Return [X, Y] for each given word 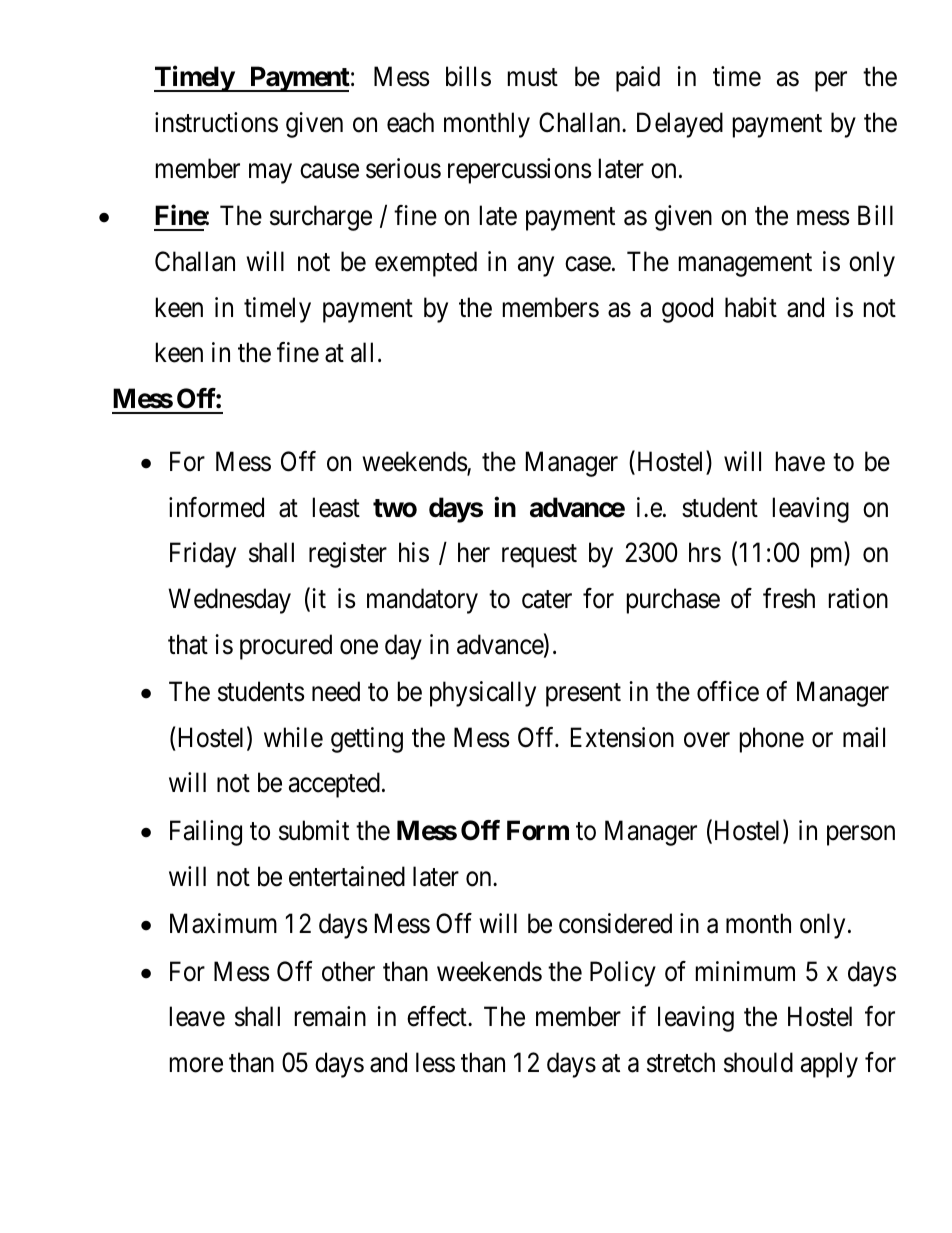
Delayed [680, 125]
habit [751, 307]
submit [314, 830]
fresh [789, 598]
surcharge [321, 218]
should [758, 1062]
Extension [622, 737]
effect [438, 1016]
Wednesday [229, 601]
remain [330, 1016]
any [536, 267]
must [533, 78]
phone [772, 740]
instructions [216, 122]
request [539, 556]
